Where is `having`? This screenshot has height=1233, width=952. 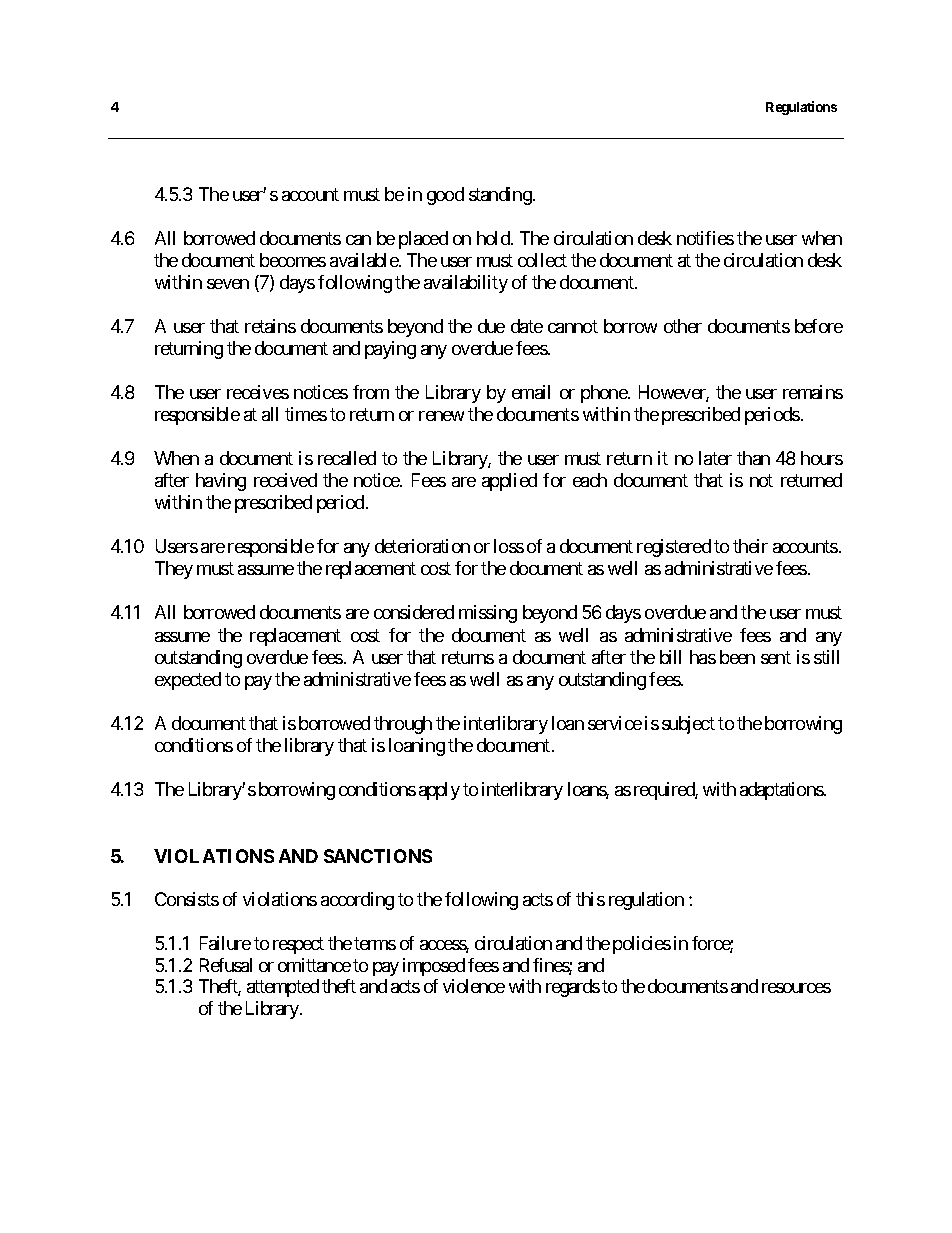 having is located at coordinates (221, 482).
